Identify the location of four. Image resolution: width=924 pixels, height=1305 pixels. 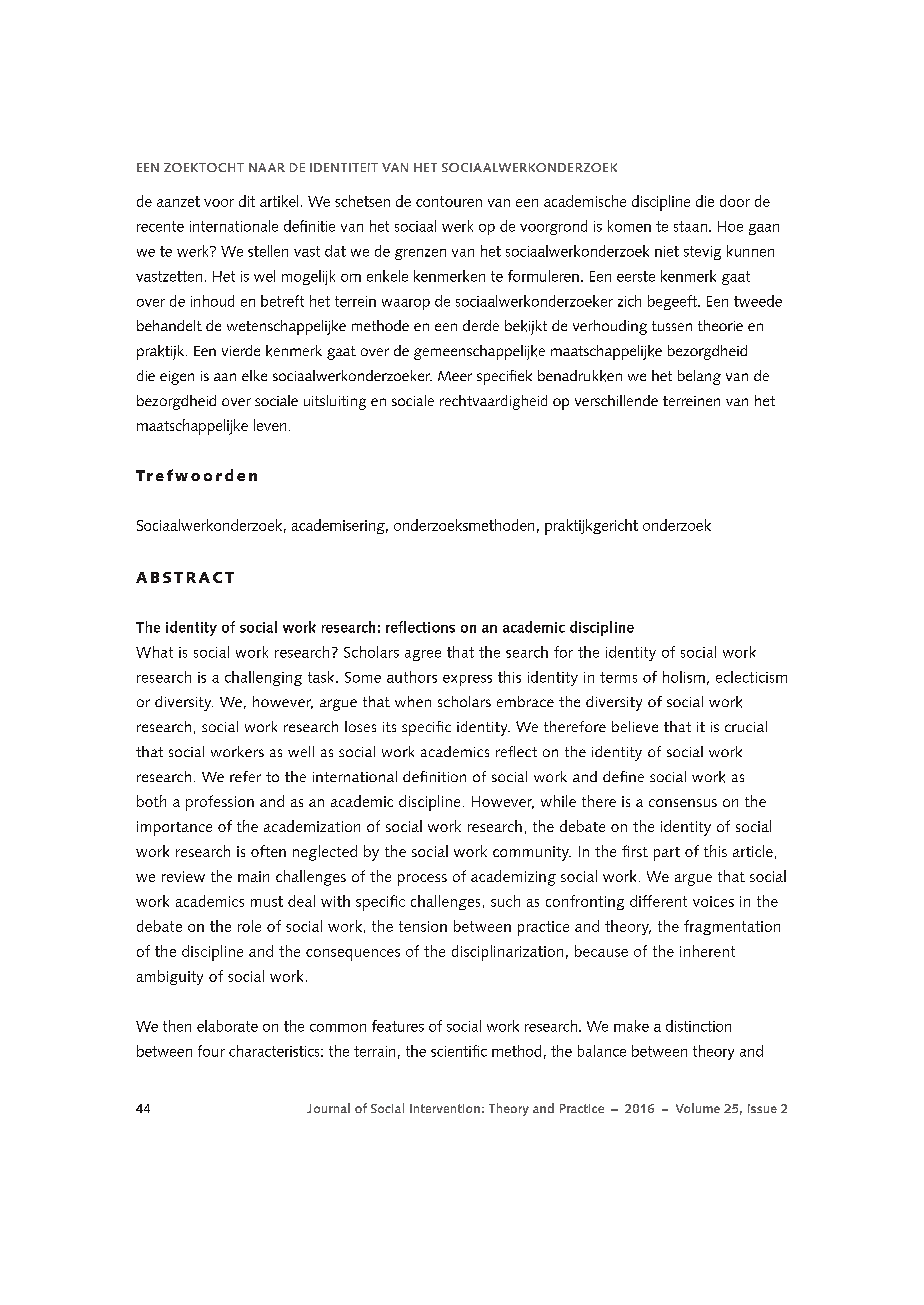
(211, 1051).
